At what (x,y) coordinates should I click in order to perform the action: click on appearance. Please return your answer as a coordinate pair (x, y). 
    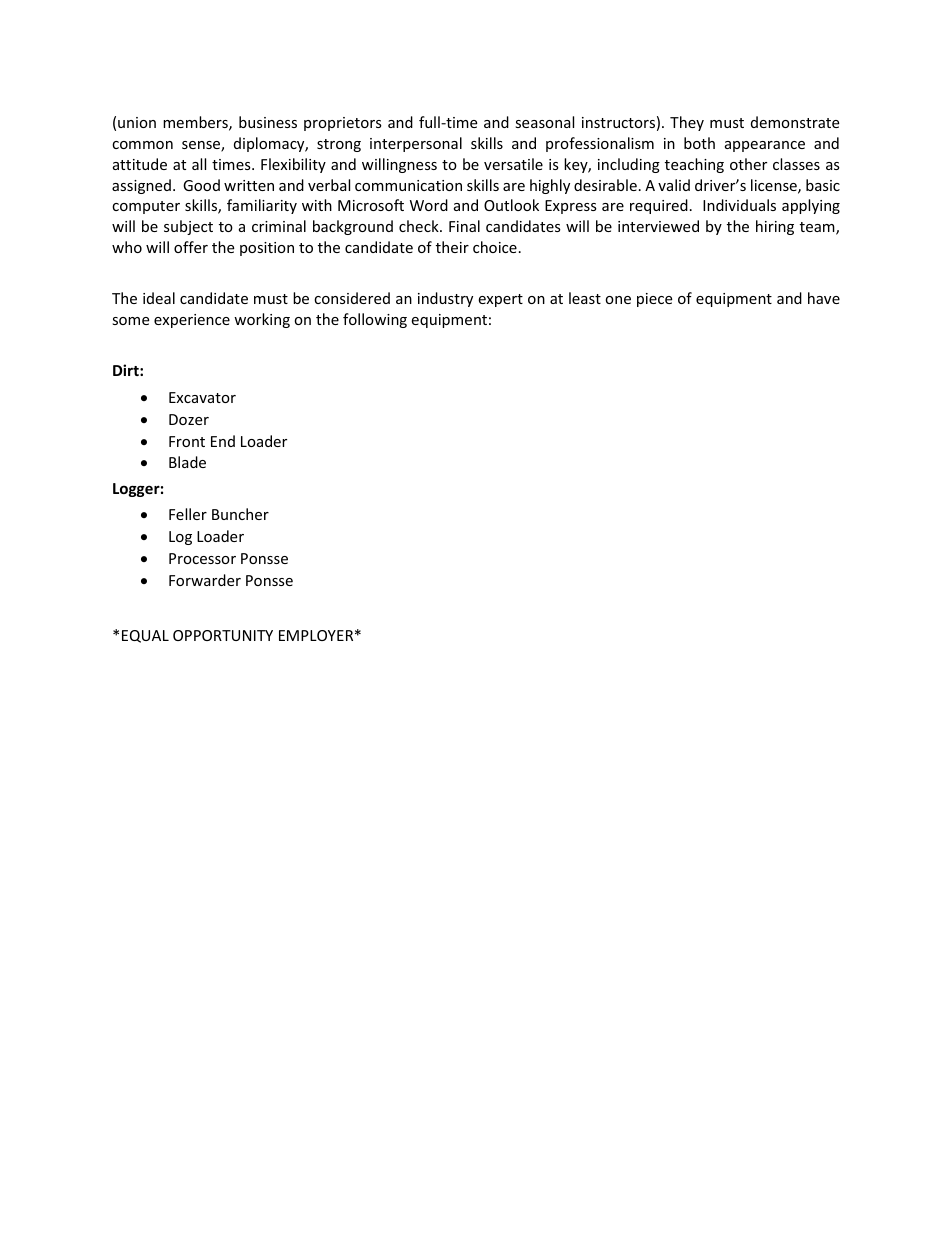
    Looking at the image, I should click on (765, 146).
